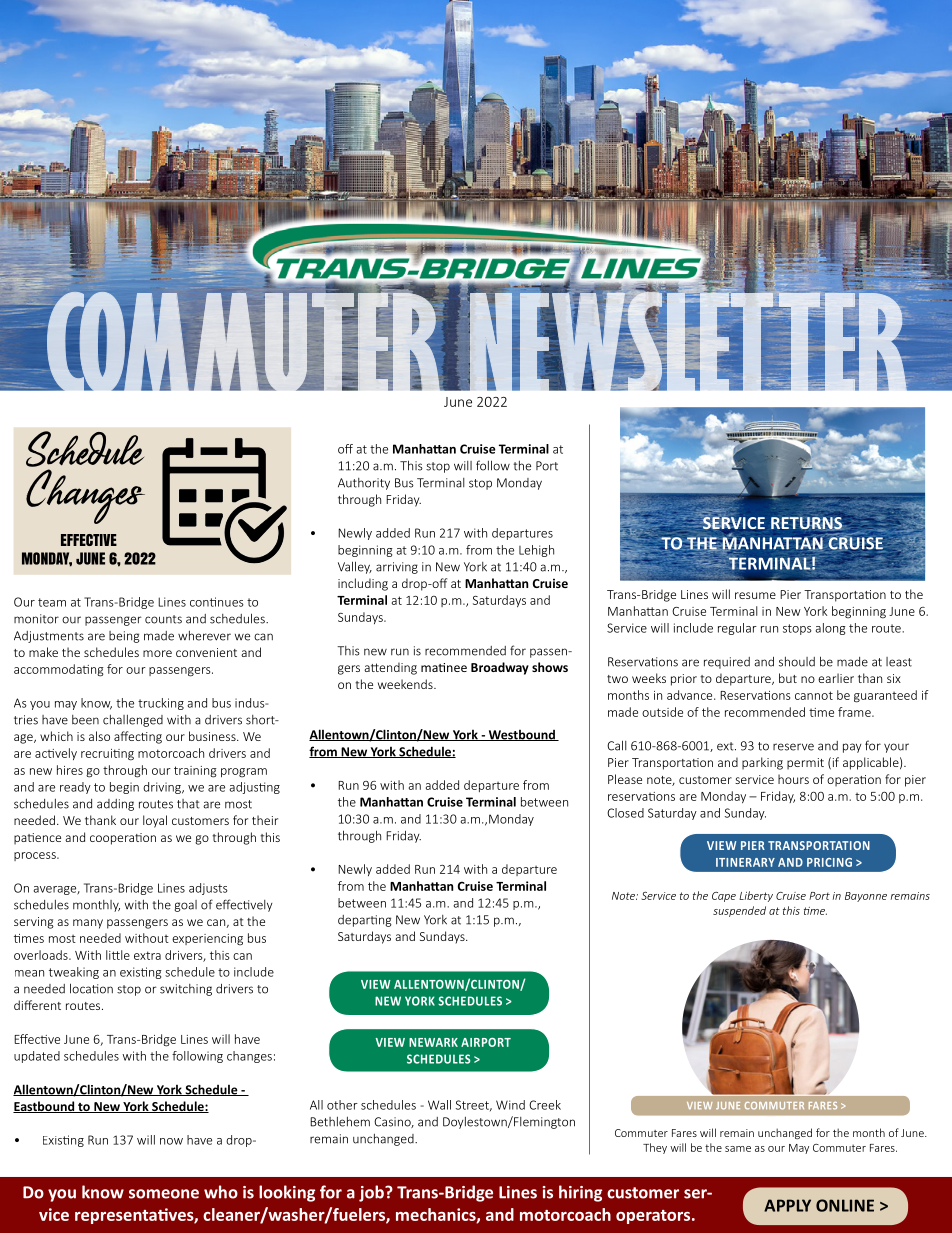  I want to click on someone, so click(164, 1194).
